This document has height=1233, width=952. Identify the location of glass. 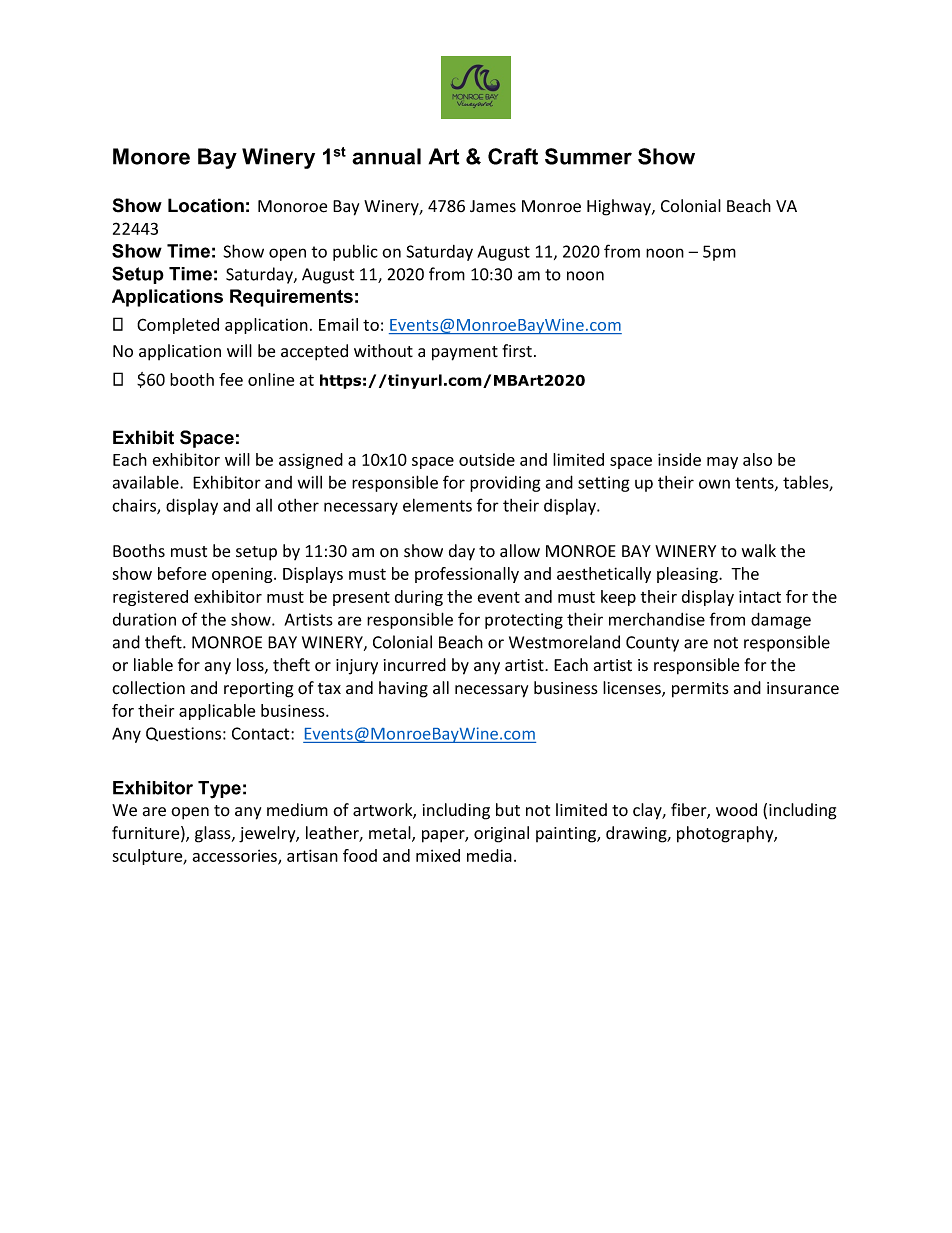
(214, 834).
